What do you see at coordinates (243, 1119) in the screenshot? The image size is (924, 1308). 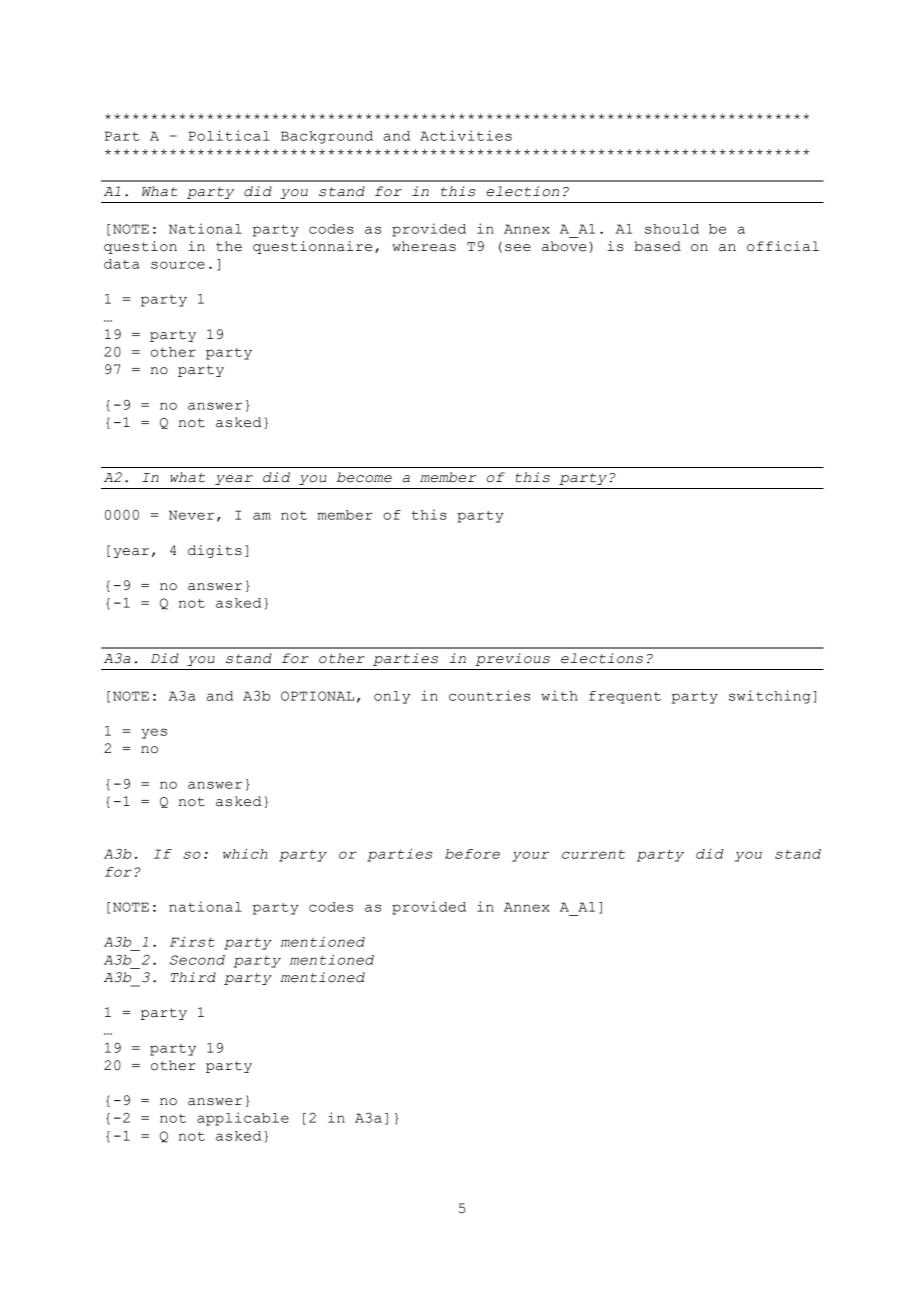 I see `applicable` at bounding box center [243, 1119].
